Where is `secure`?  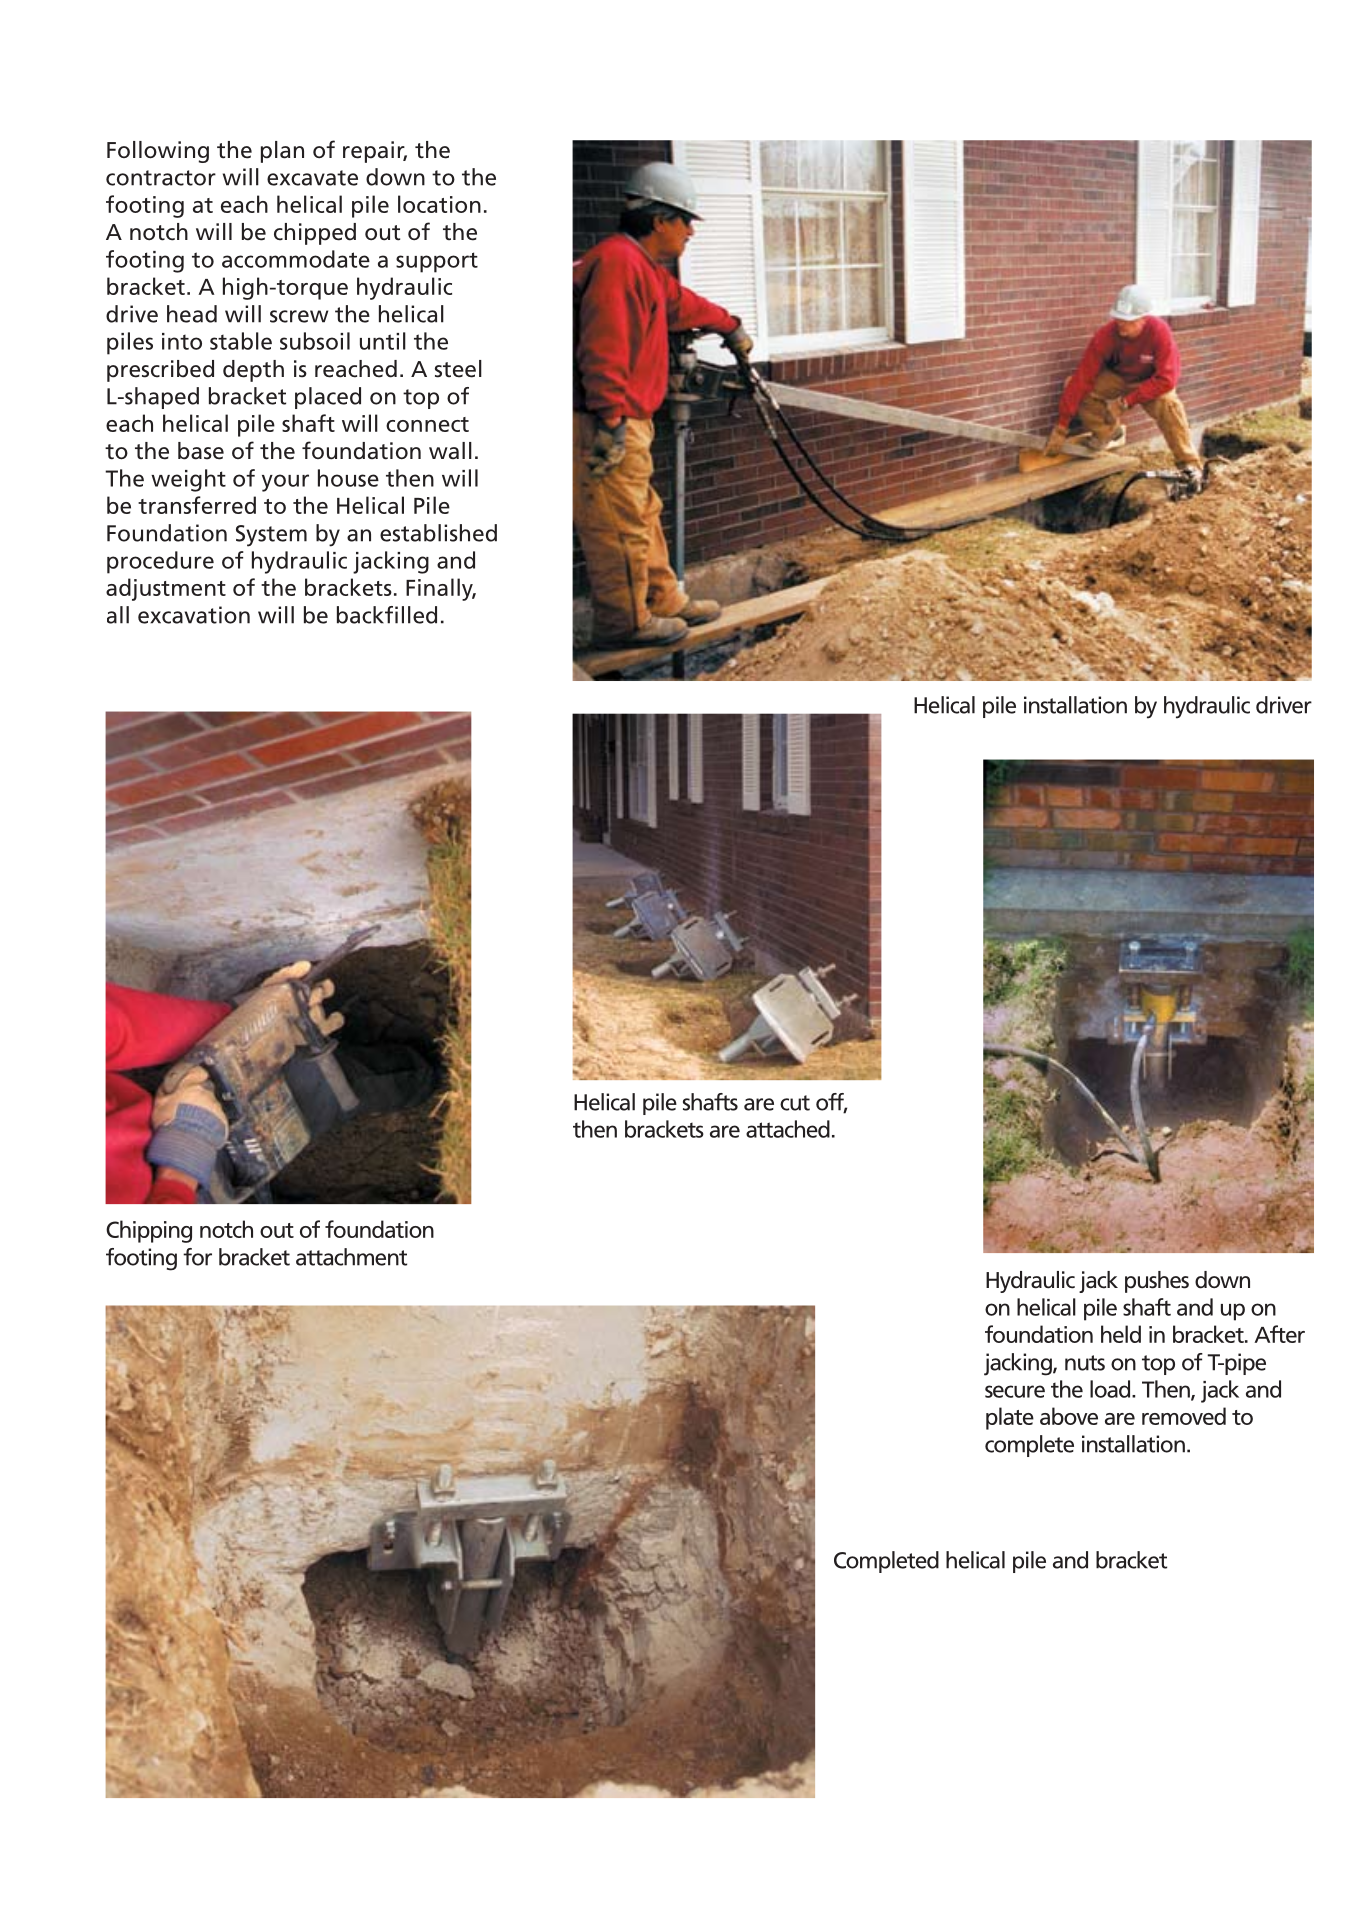 secure is located at coordinates (1015, 1391).
